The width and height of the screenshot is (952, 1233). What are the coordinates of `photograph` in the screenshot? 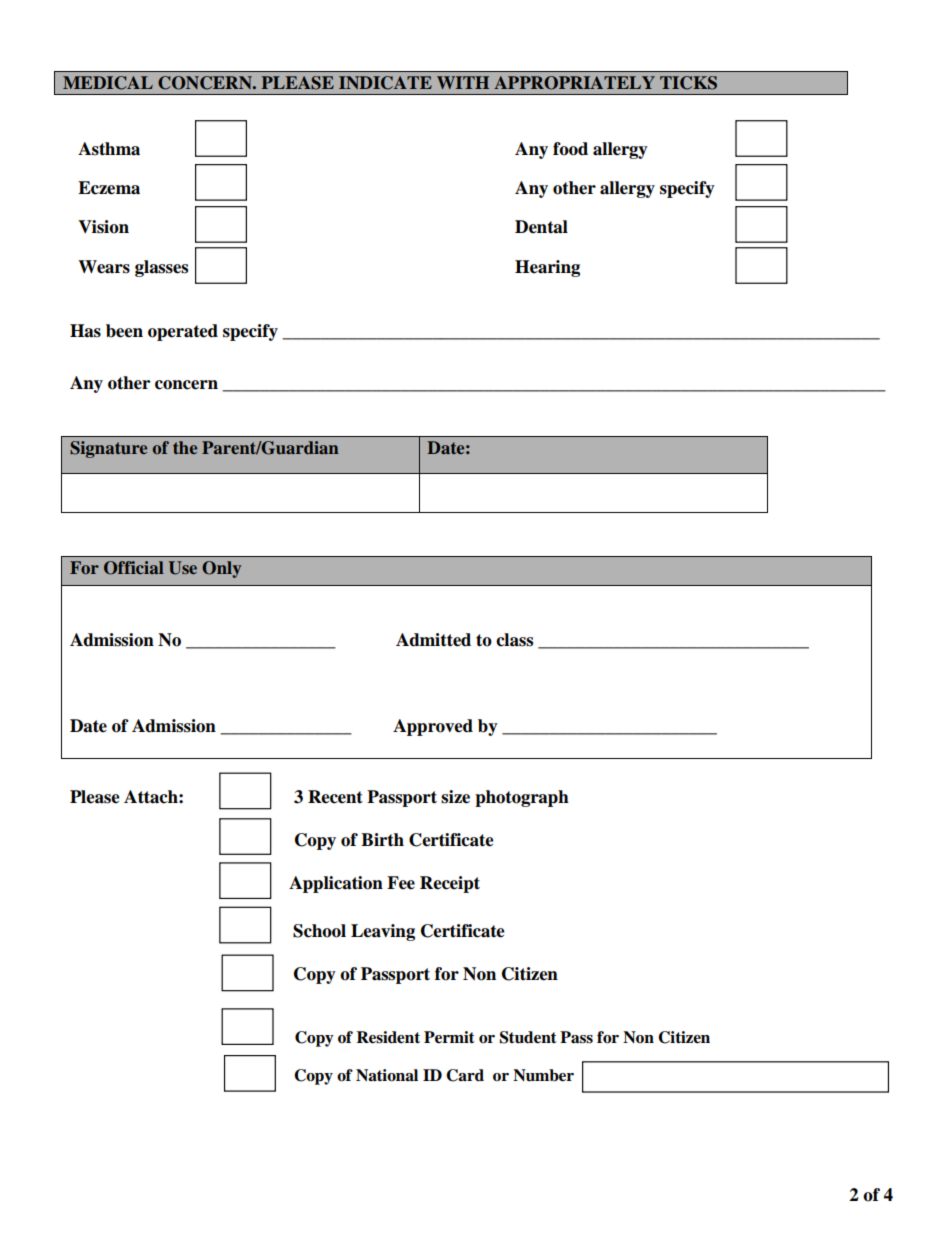 It's located at (522, 798).
